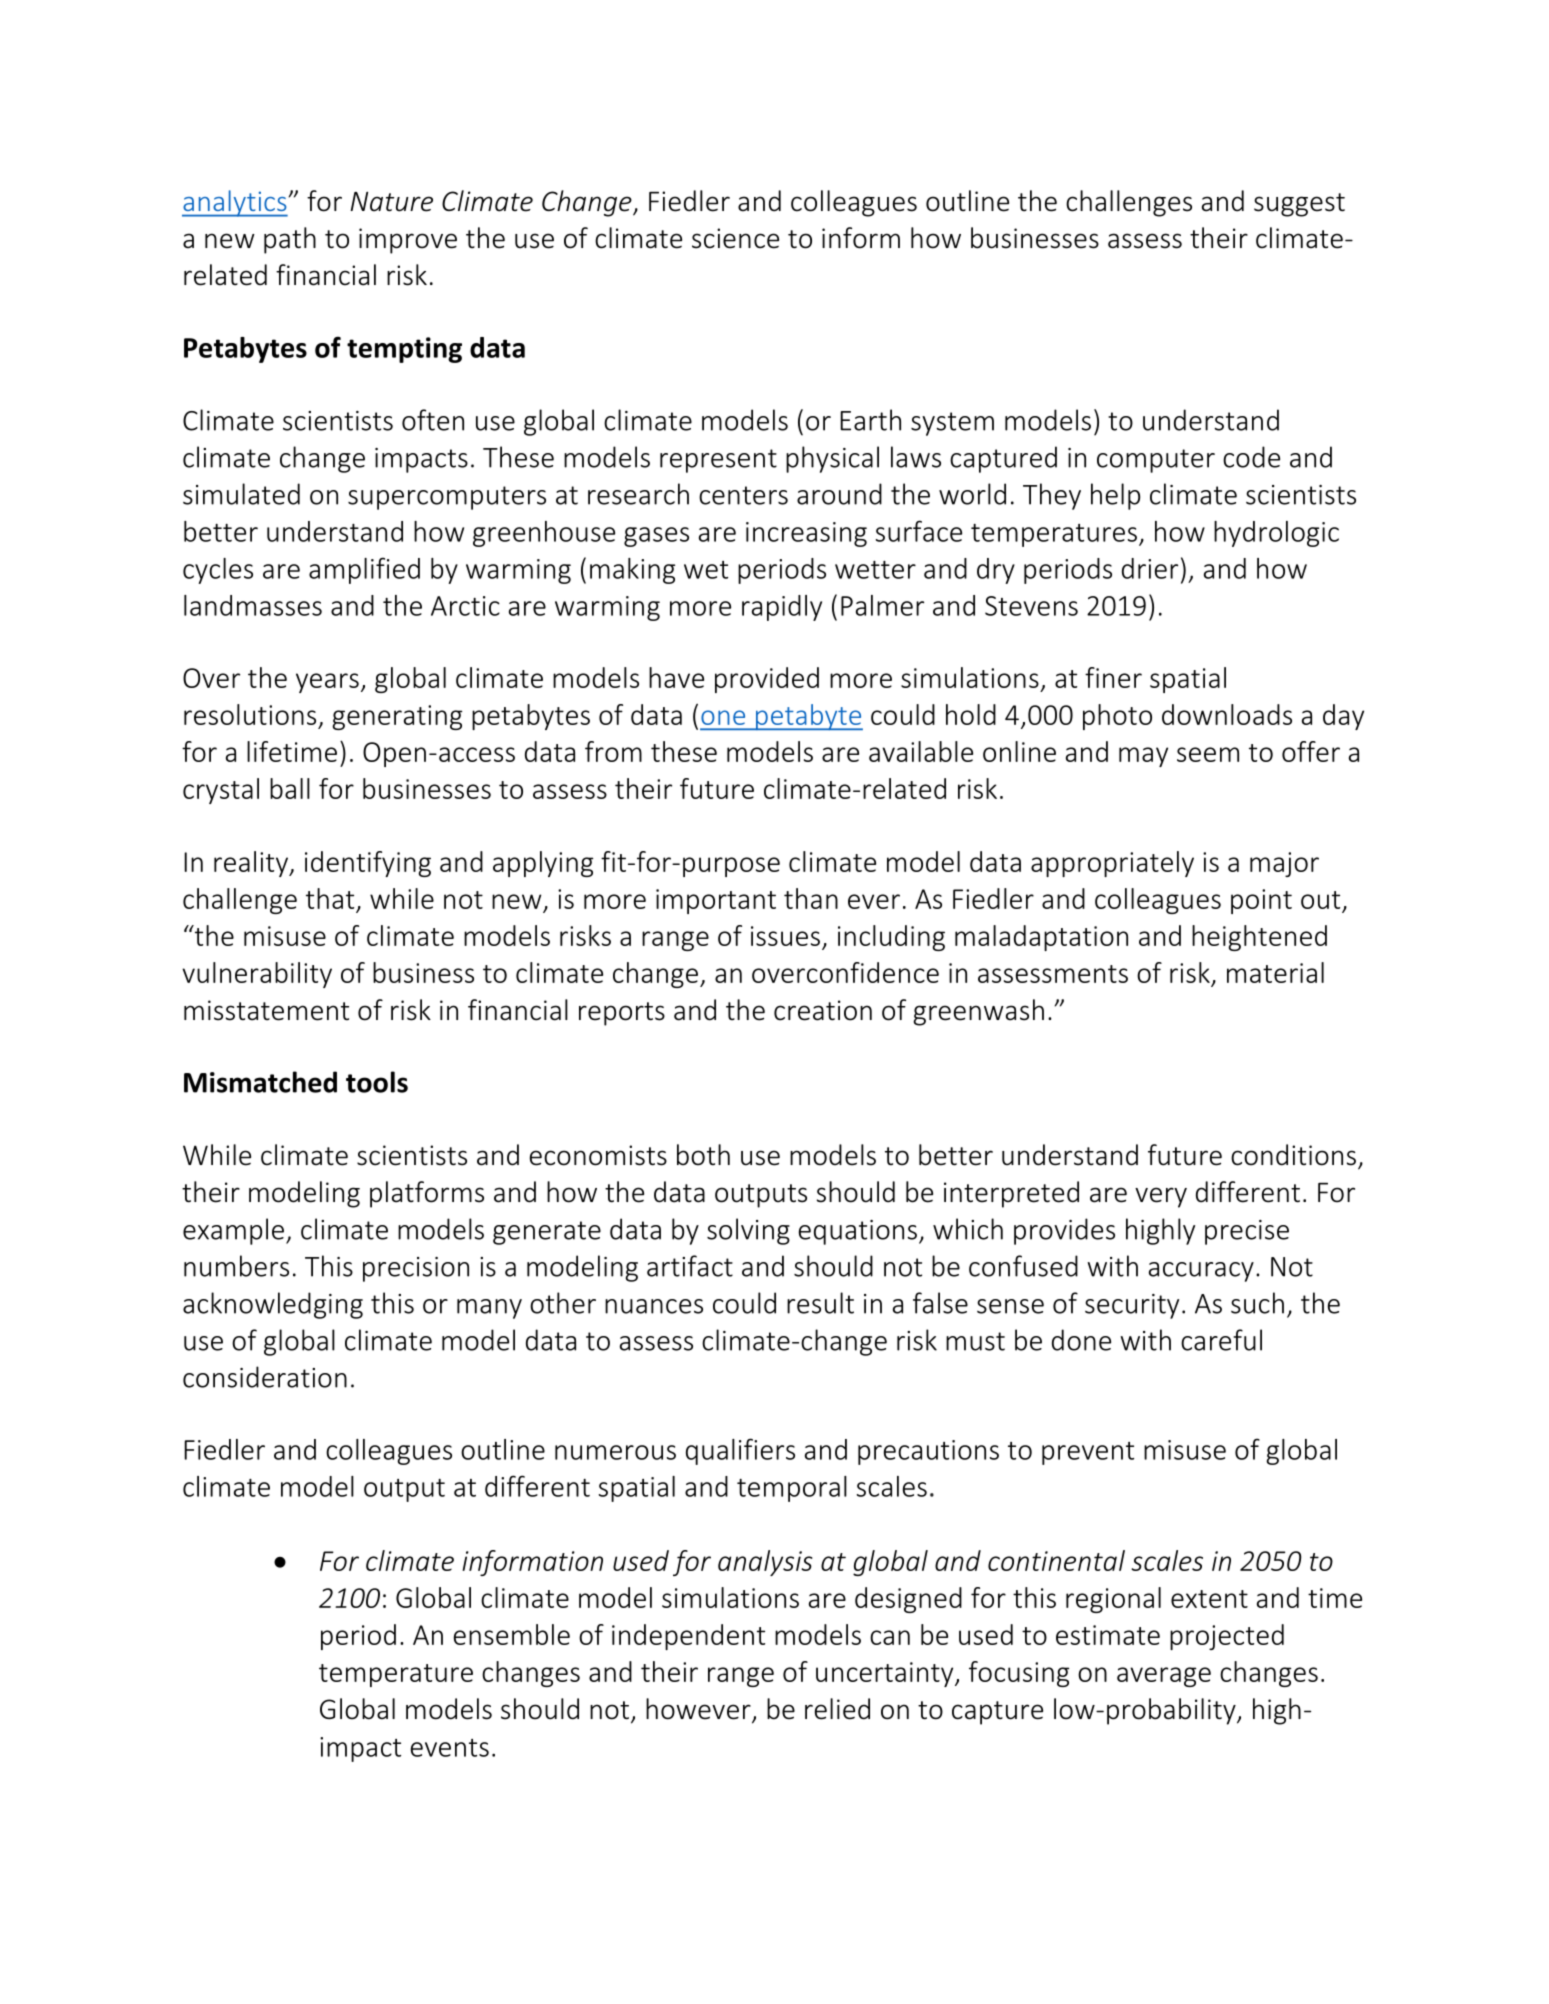 Image resolution: width=1549 pixels, height=2004 pixels. Describe the element at coordinates (1259, 938) in the screenshot. I see `heightened` at that location.
